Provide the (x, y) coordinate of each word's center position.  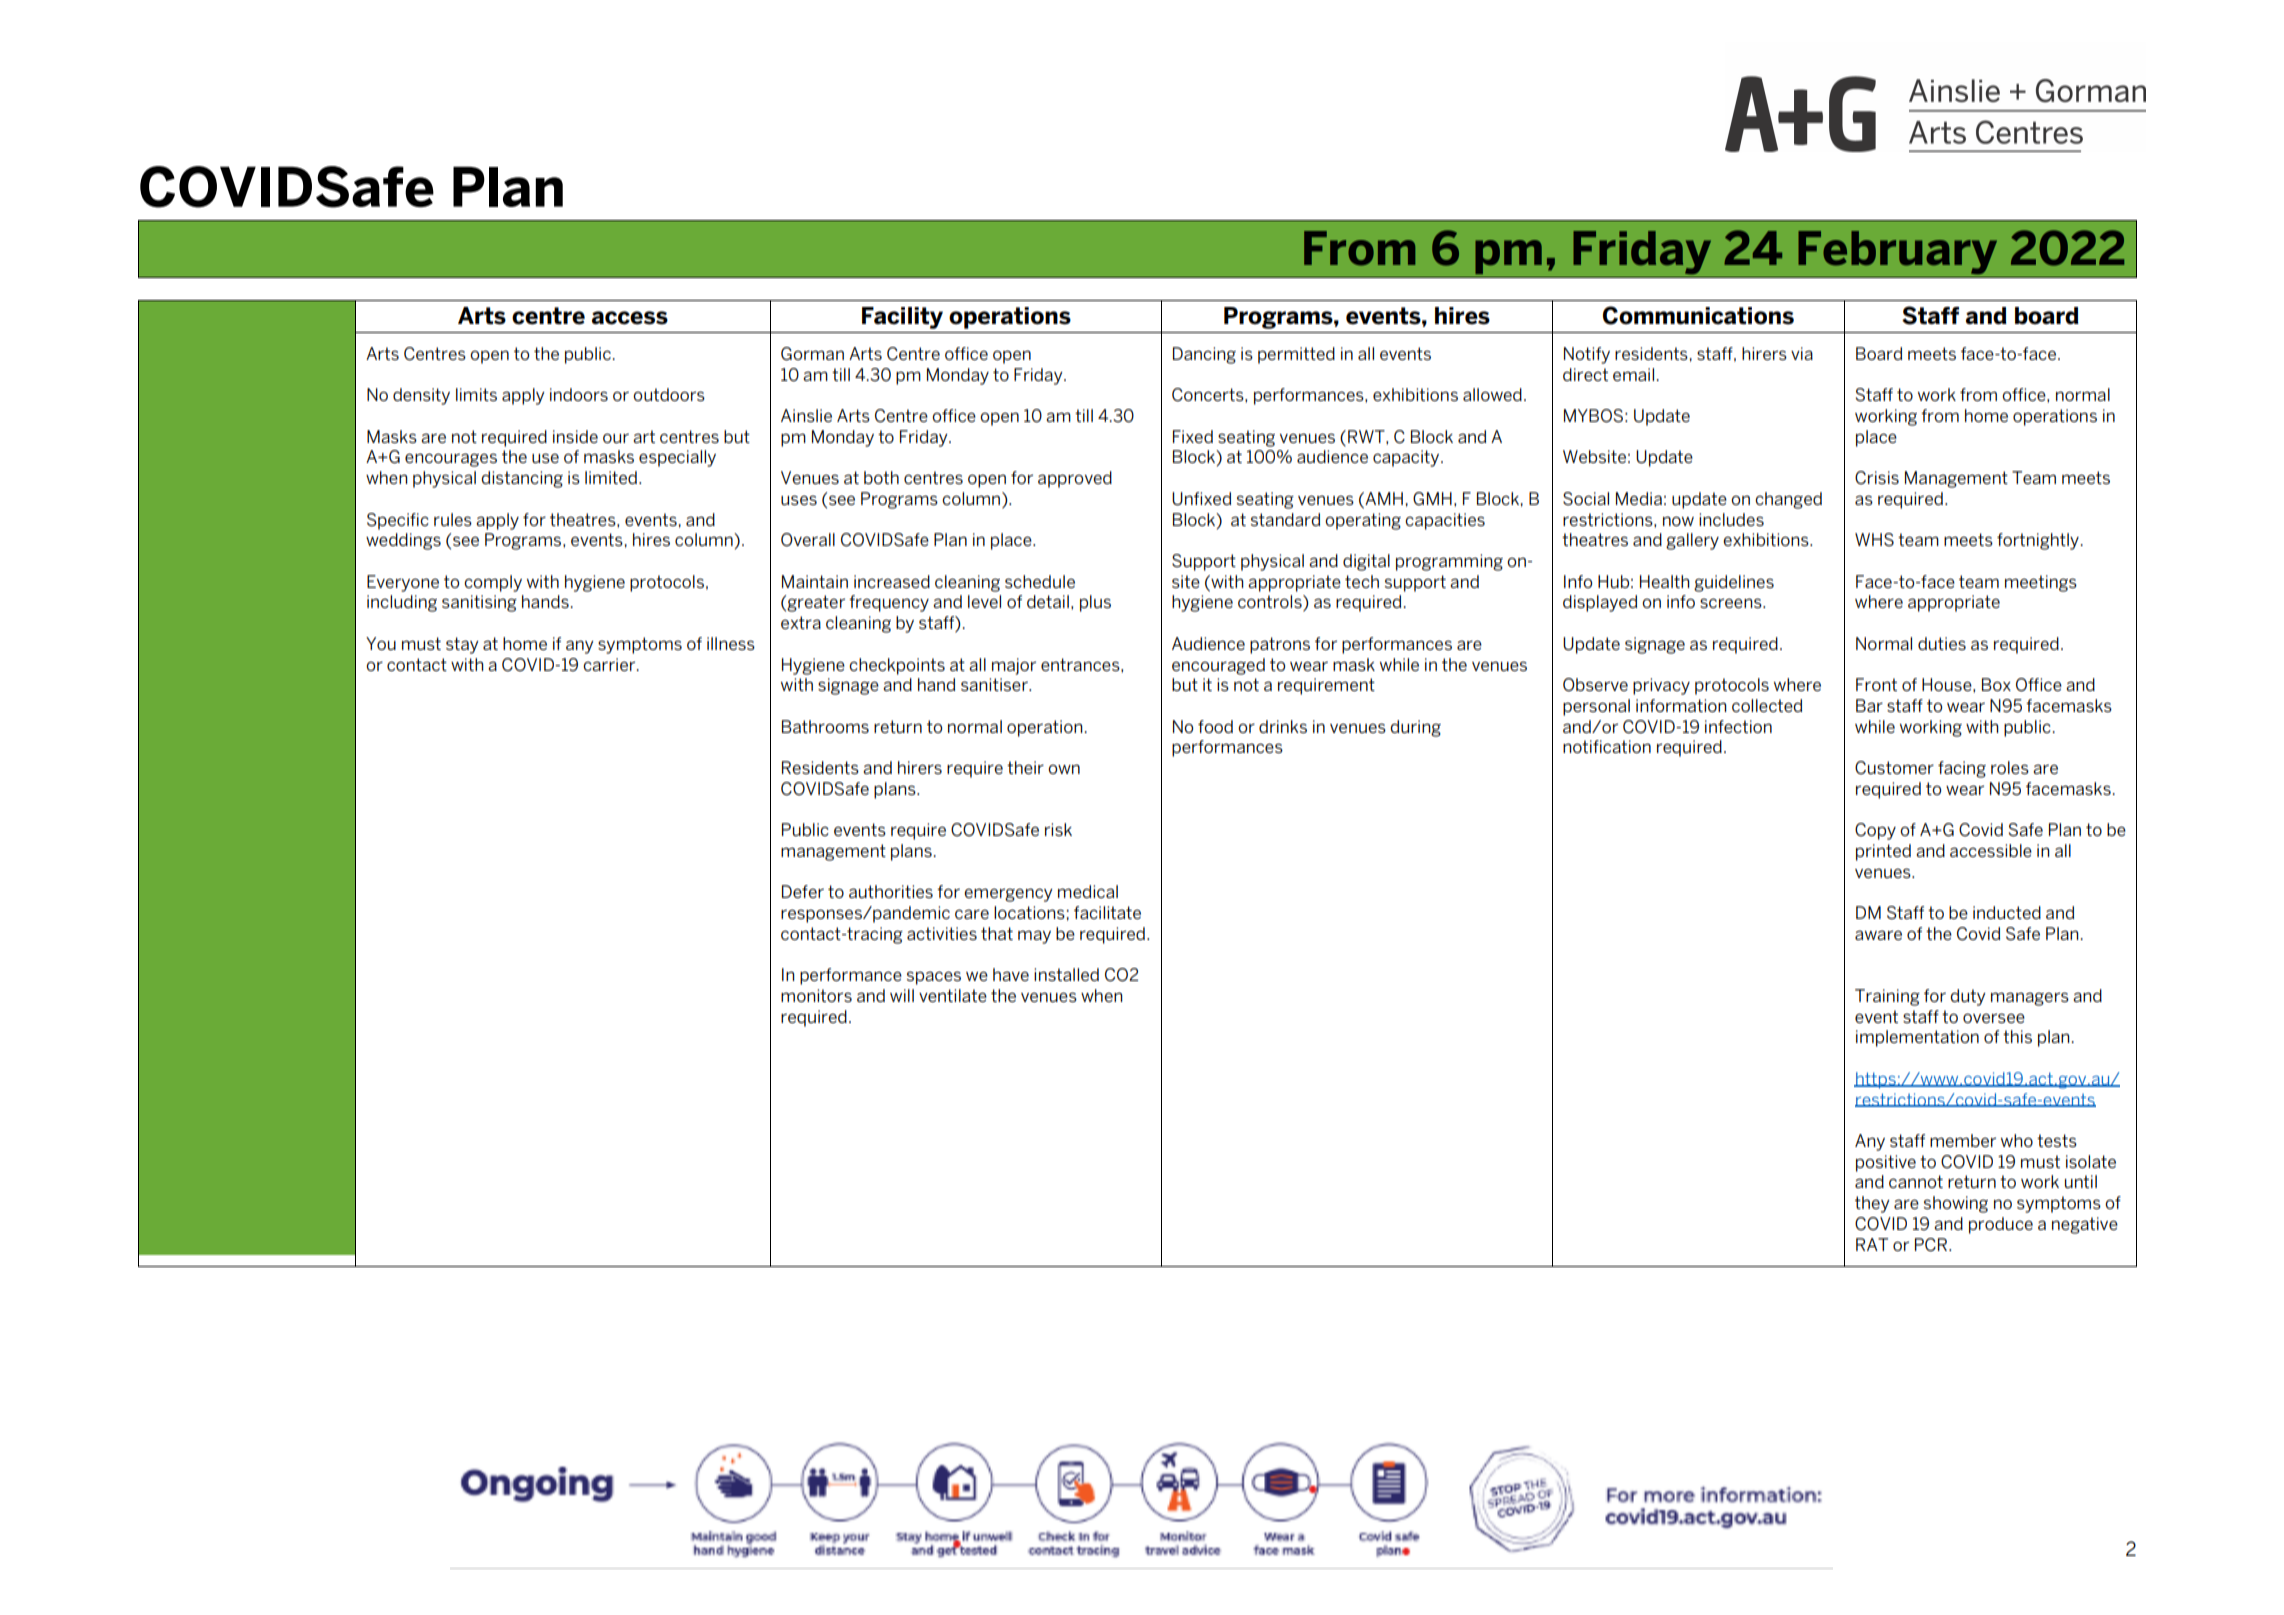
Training (1887, 997)
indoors (579, 394)
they (1872, 1204)
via (1802, 353)
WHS (1874, 539)
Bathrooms (825, 726)
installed (1066, 974)
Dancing (1204, 355)
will (902, 995)
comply (493, 583)
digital (1366, 562)
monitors (816, 995)
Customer (1894, 768)
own (1064, 769)
